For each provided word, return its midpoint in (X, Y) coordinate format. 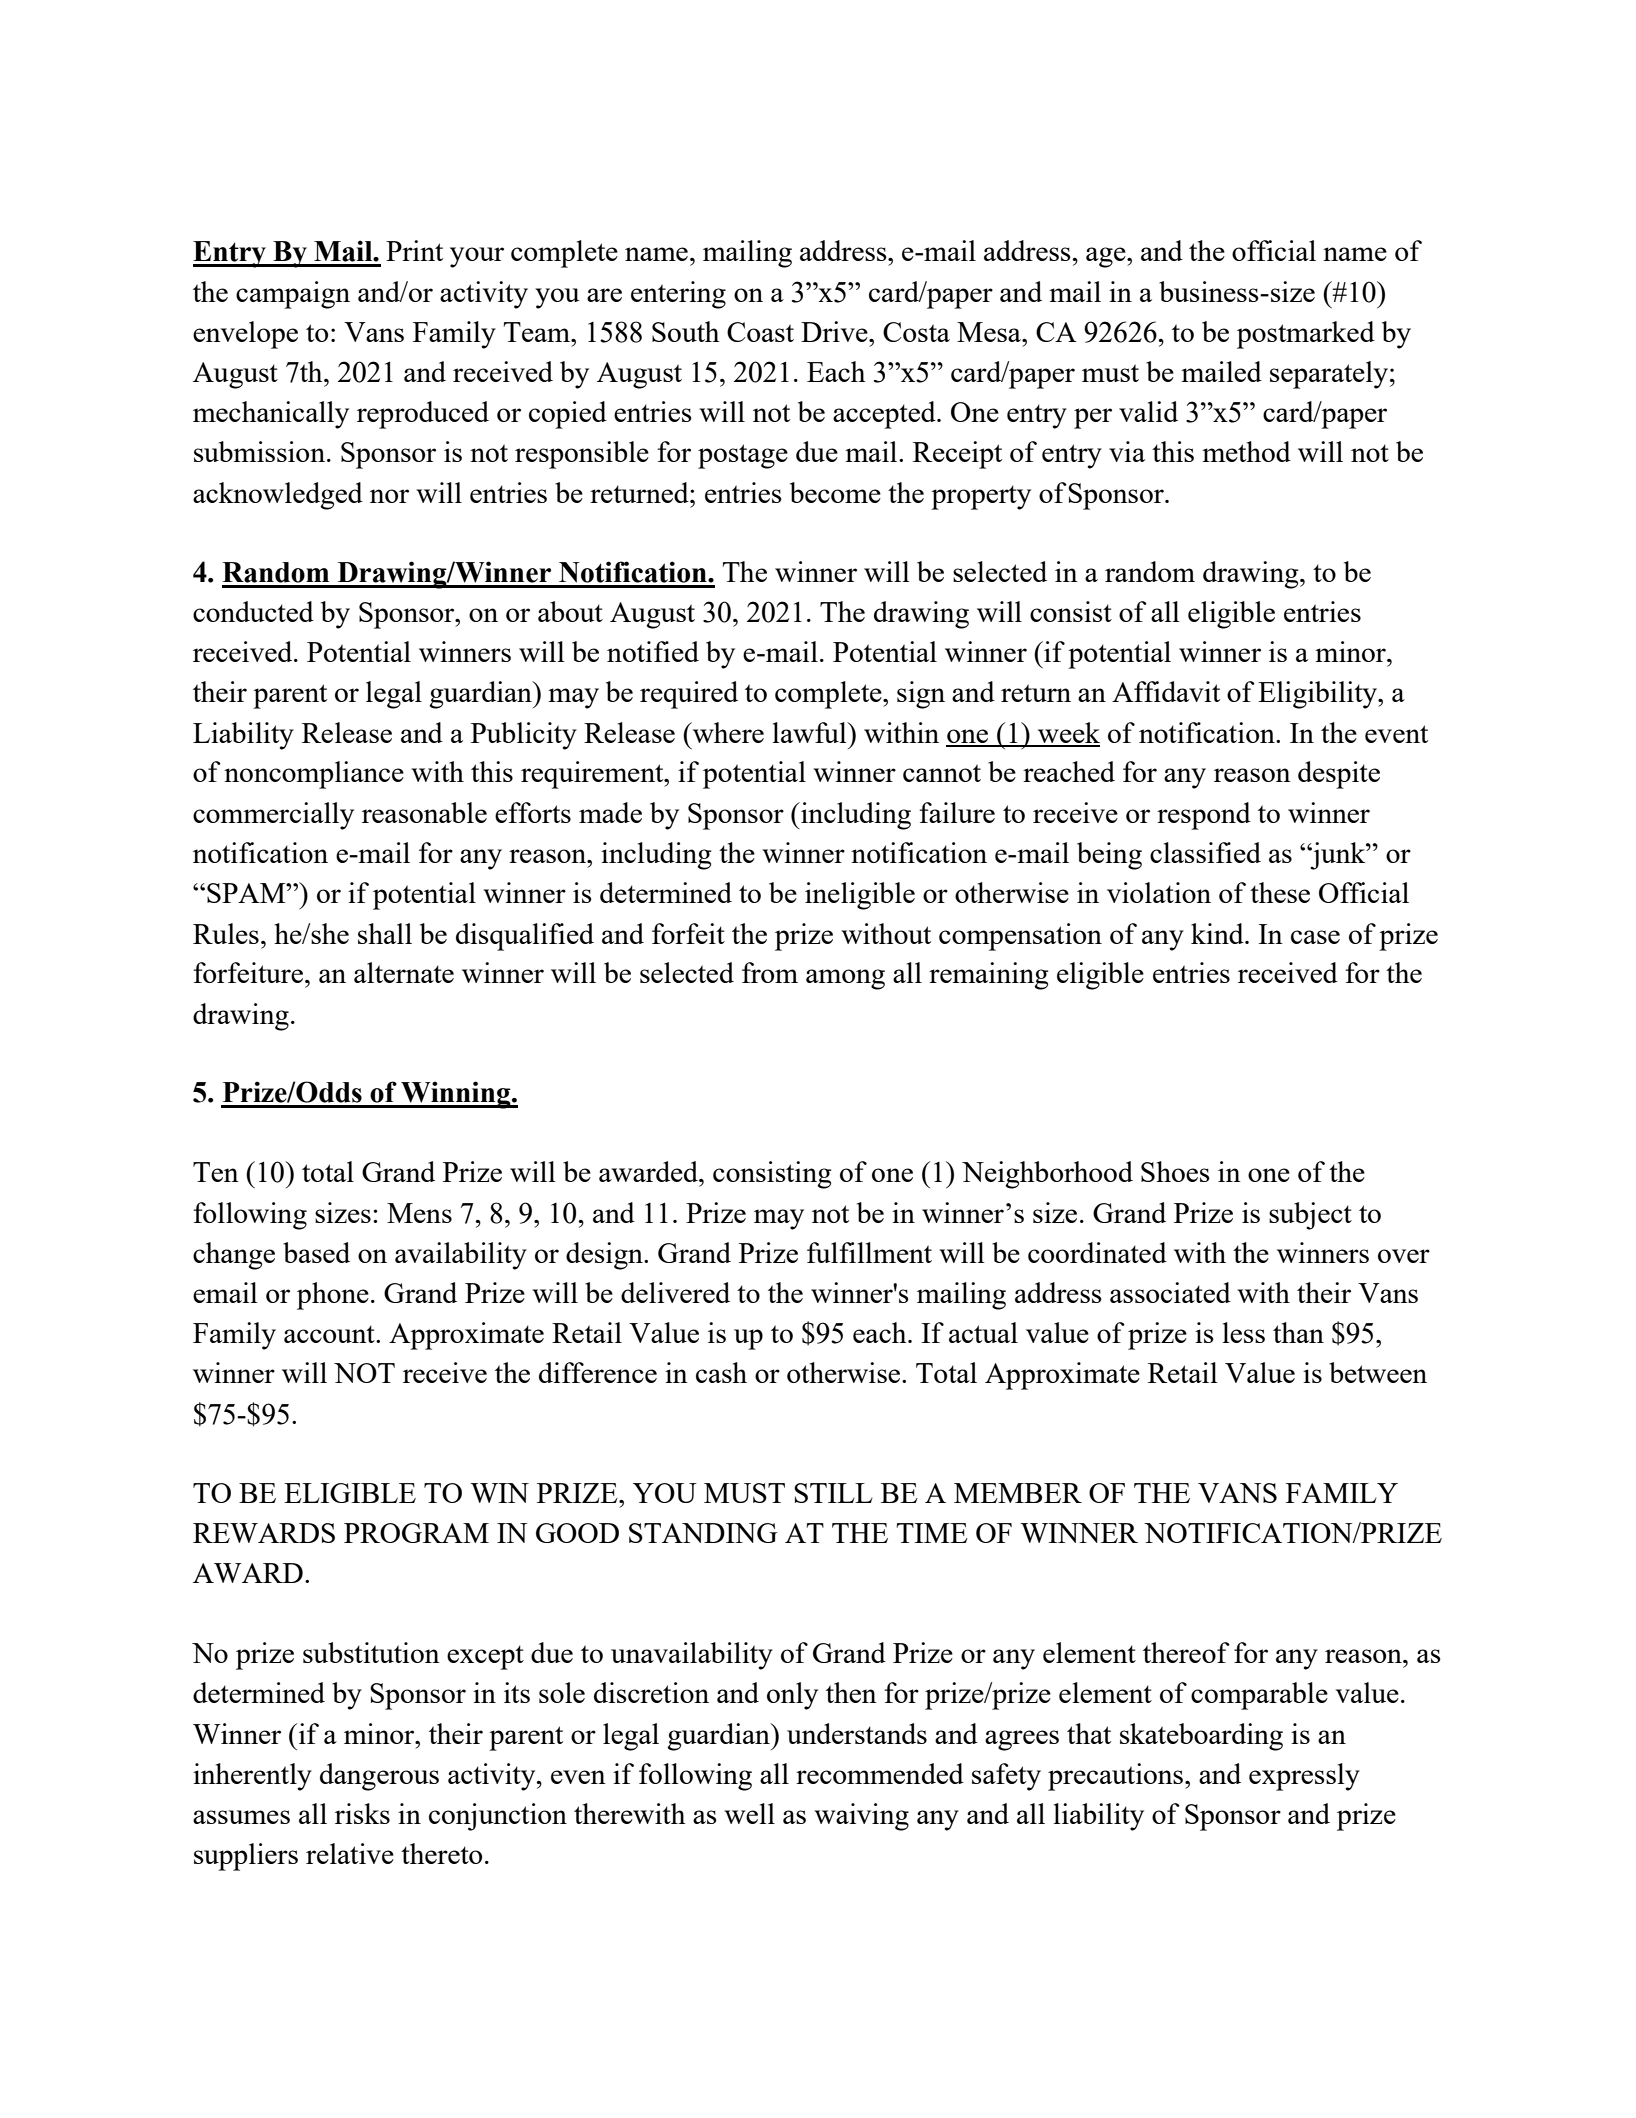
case (1315, 937)
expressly (1304, 1777)
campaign (293, 295)
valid (1148, 411)
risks (362, 1813)
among (845, 979)
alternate (404, 972)
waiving (861, 1817)
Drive (835, 331)
